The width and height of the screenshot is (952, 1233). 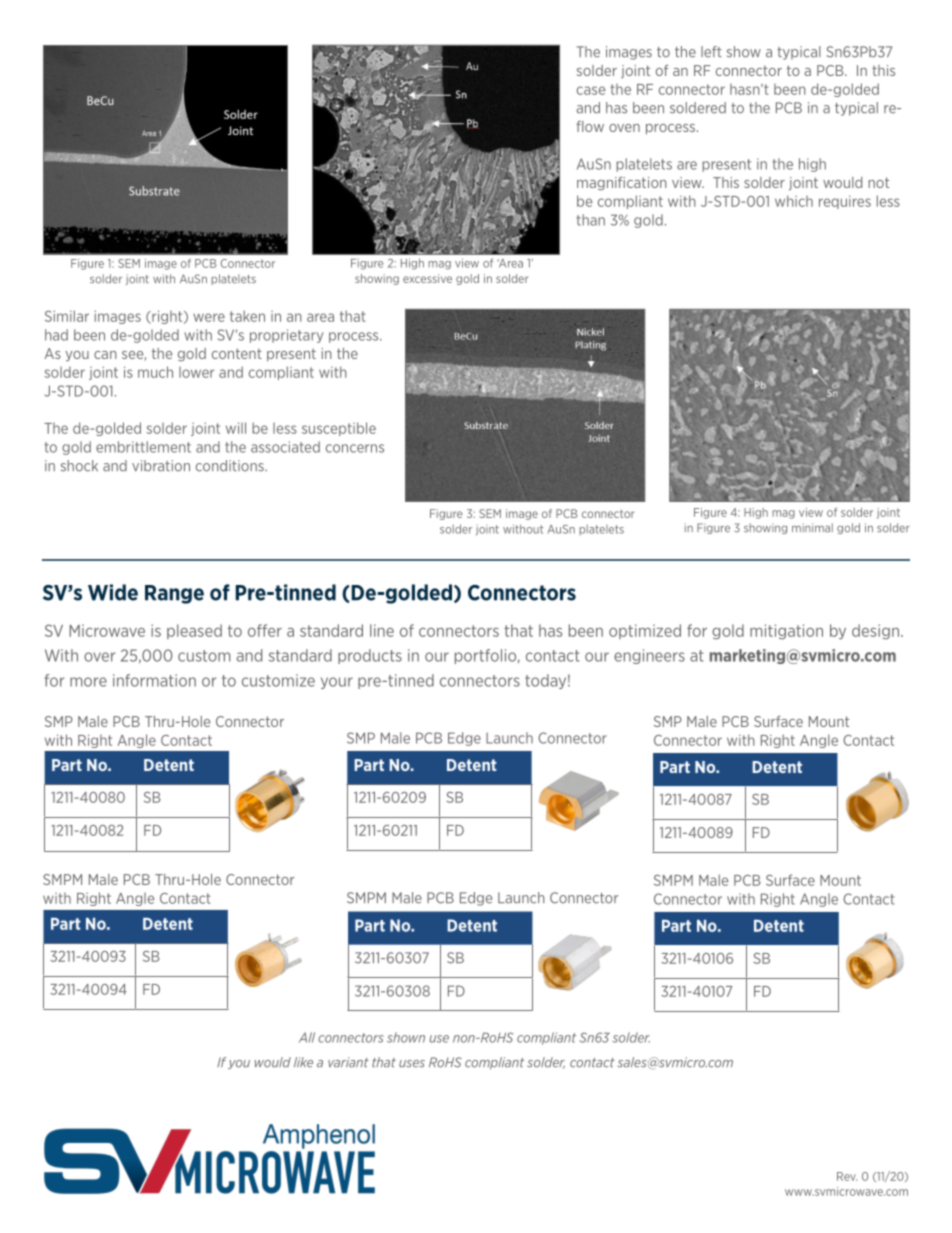 I want to click on which, so click(x=794, y=201).
